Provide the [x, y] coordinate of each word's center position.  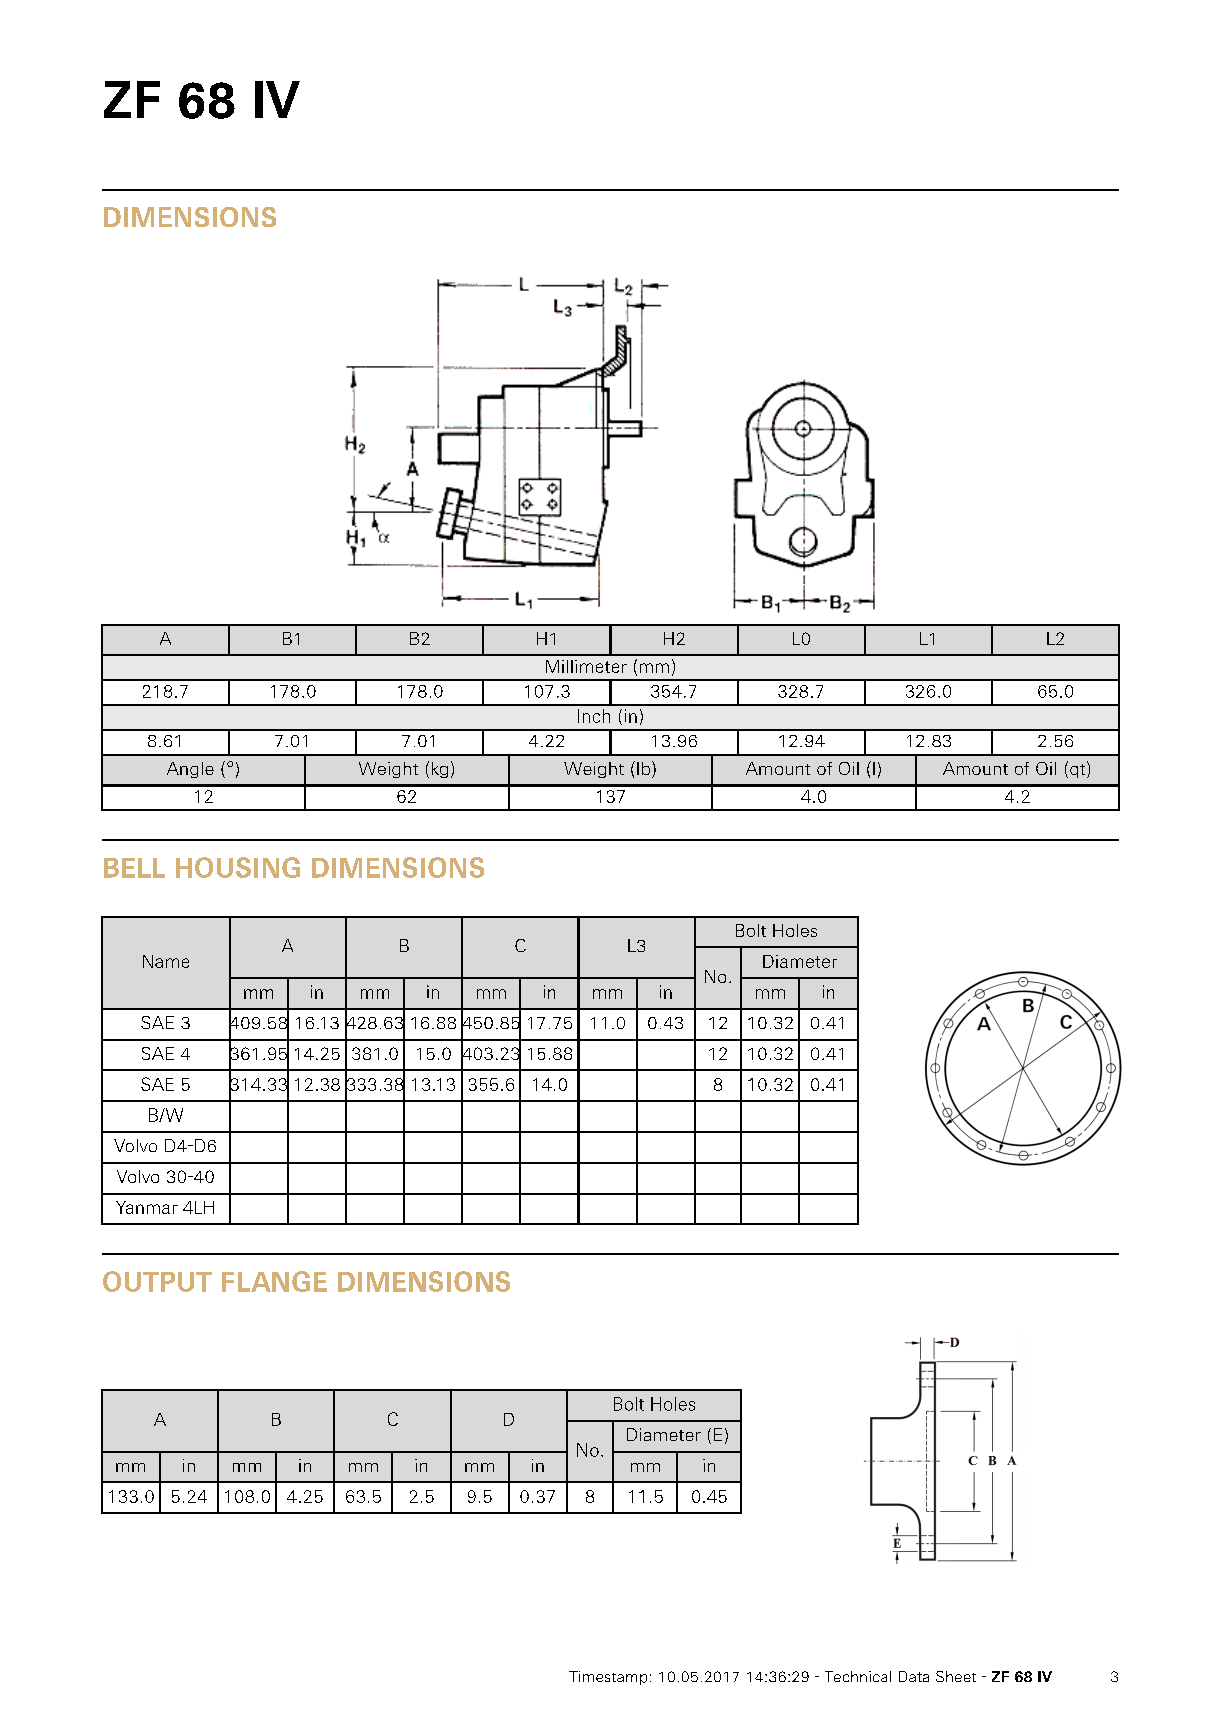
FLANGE [274, 1281]
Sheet [956, 1676]
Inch [594, 716]
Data [914, 1676]
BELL [134, 868]
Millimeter [586, 666]
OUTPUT [157, 1281]
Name [166, 961]
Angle [190, 770]
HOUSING [238, 867]
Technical [858, 1676]
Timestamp [608, 1678]
